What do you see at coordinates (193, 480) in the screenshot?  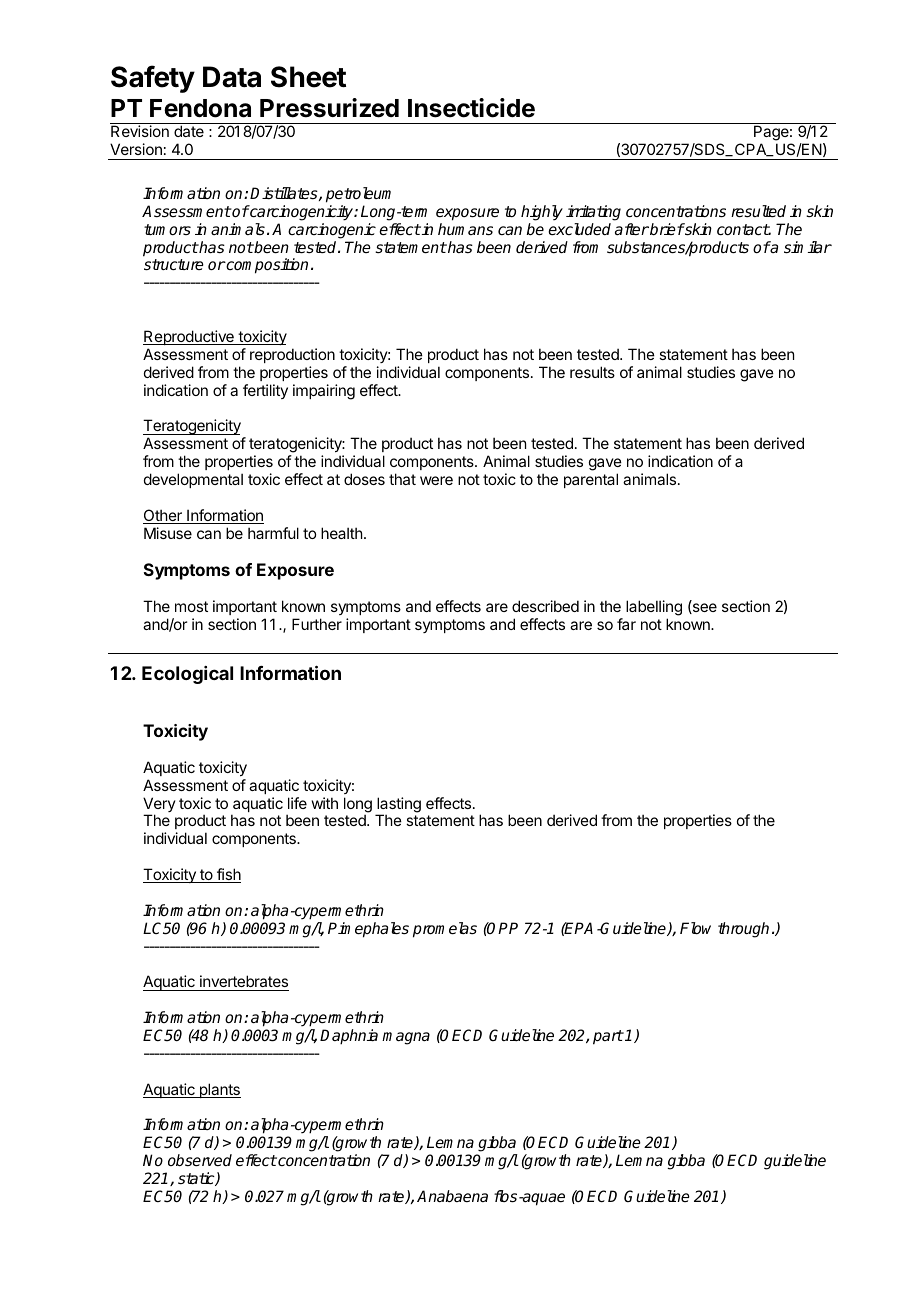 I see `developmental` at bounding box center [193, 480].
